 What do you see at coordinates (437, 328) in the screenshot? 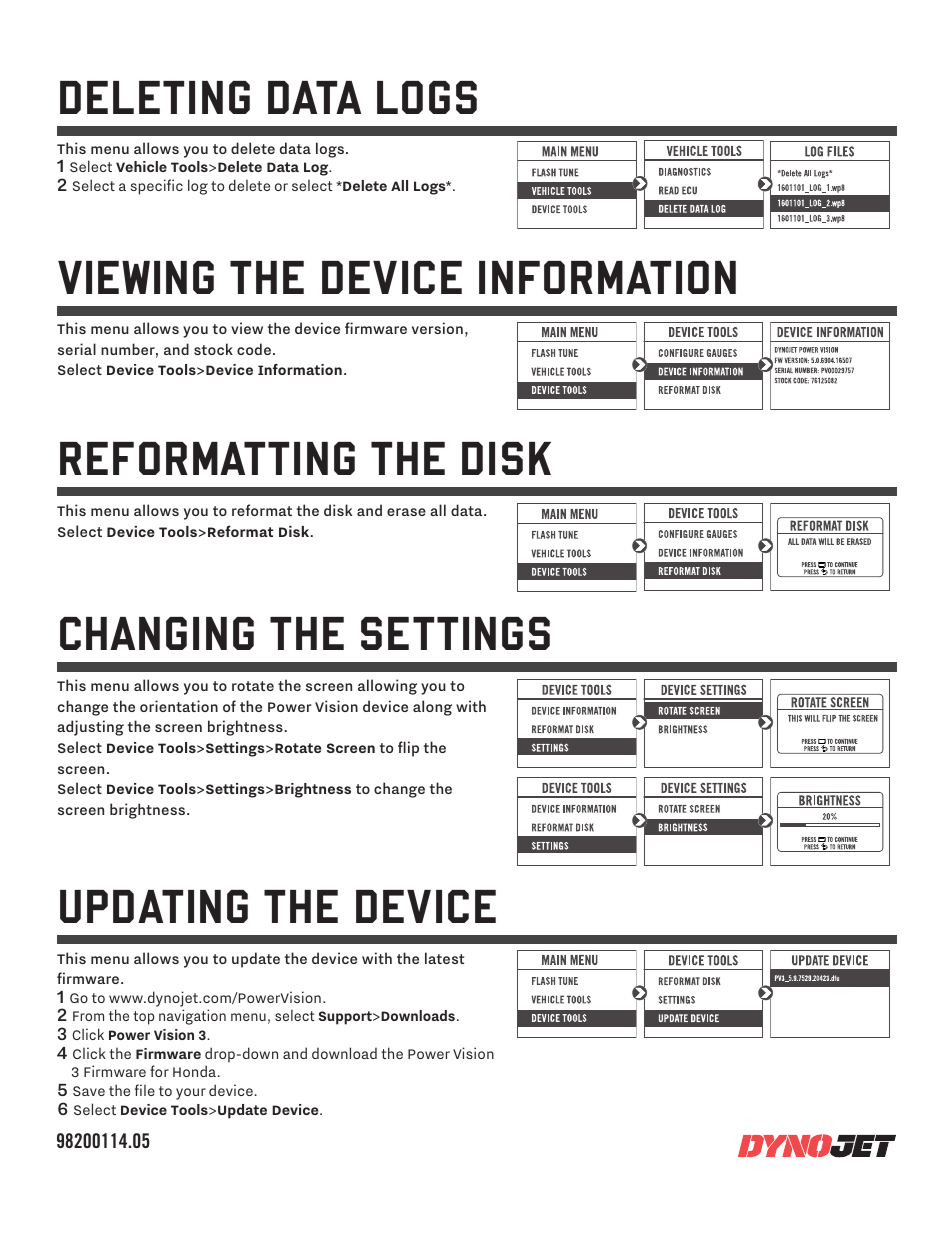
I see `version` at bounding box center [437, 328].
